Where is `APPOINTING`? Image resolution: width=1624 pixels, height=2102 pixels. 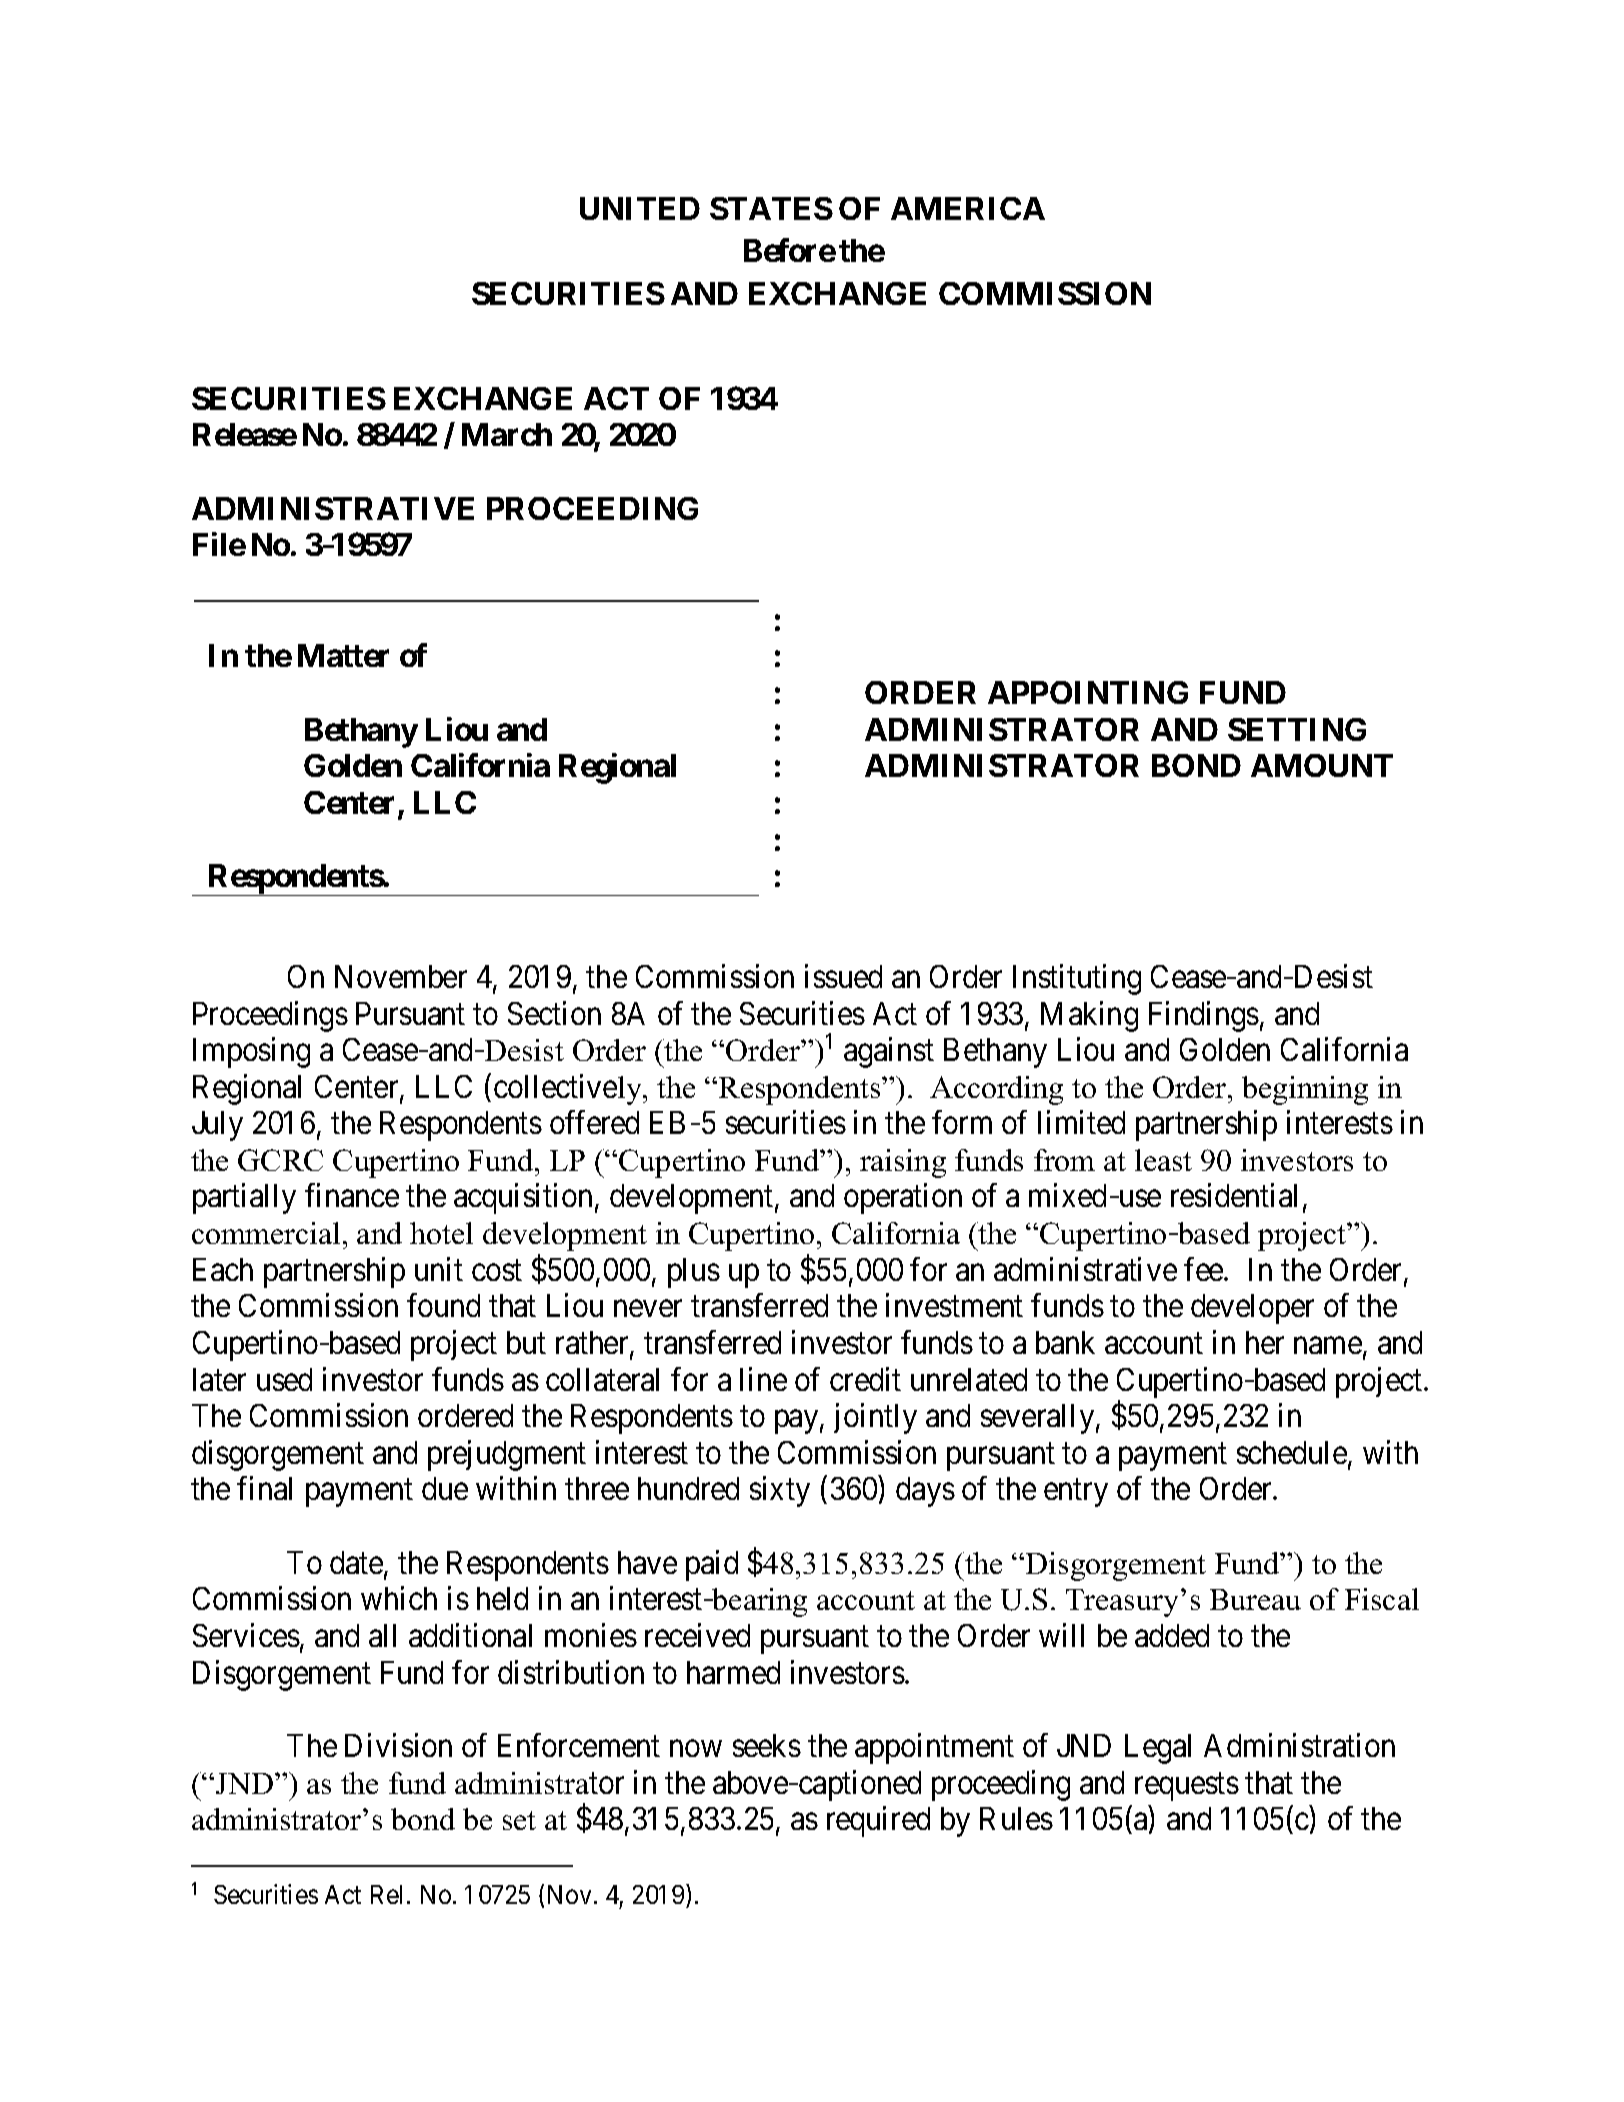 APPOINTING is located at coordinates (1088, 692).
